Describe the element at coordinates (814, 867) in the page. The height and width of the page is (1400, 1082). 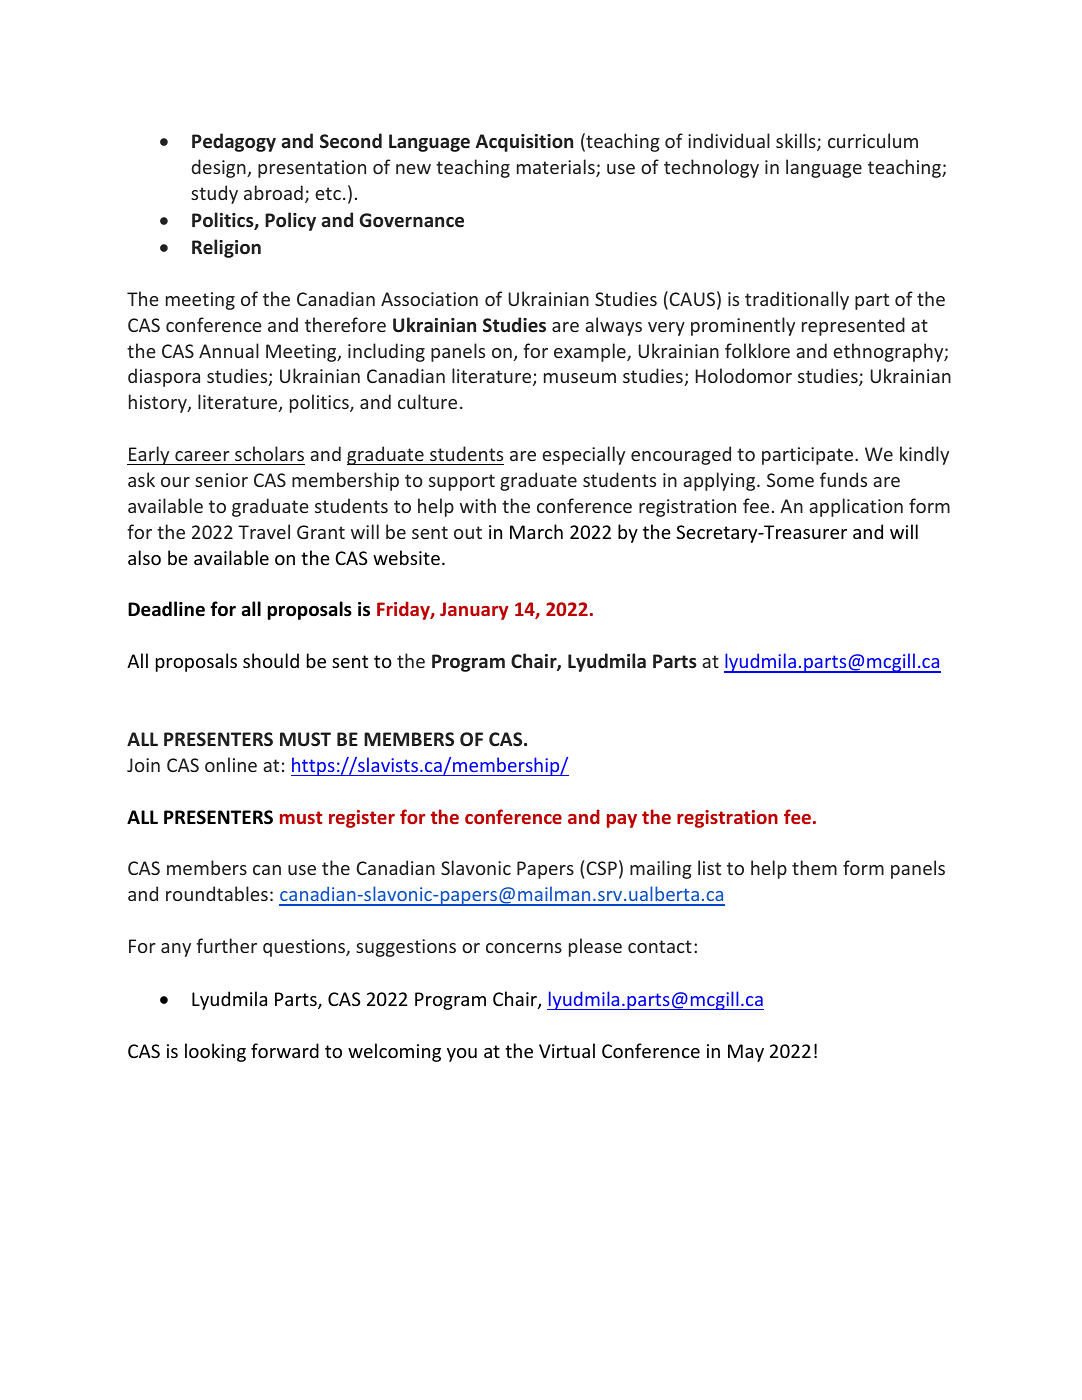
I see `them` at that location.
